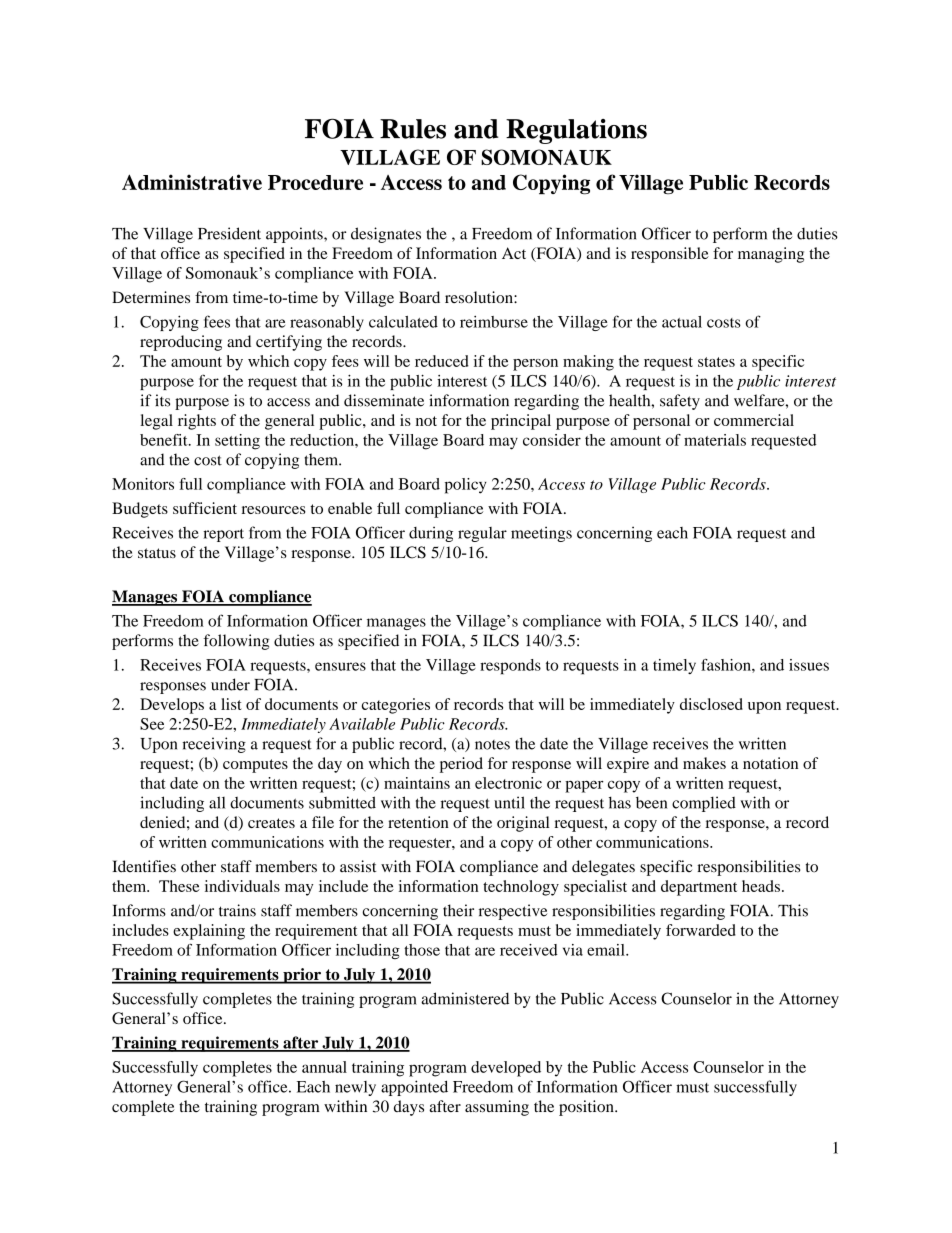 Image resolution: width=952 pixels, height=1233 pixels. I want to click on Administrative, so click(192, 182).
